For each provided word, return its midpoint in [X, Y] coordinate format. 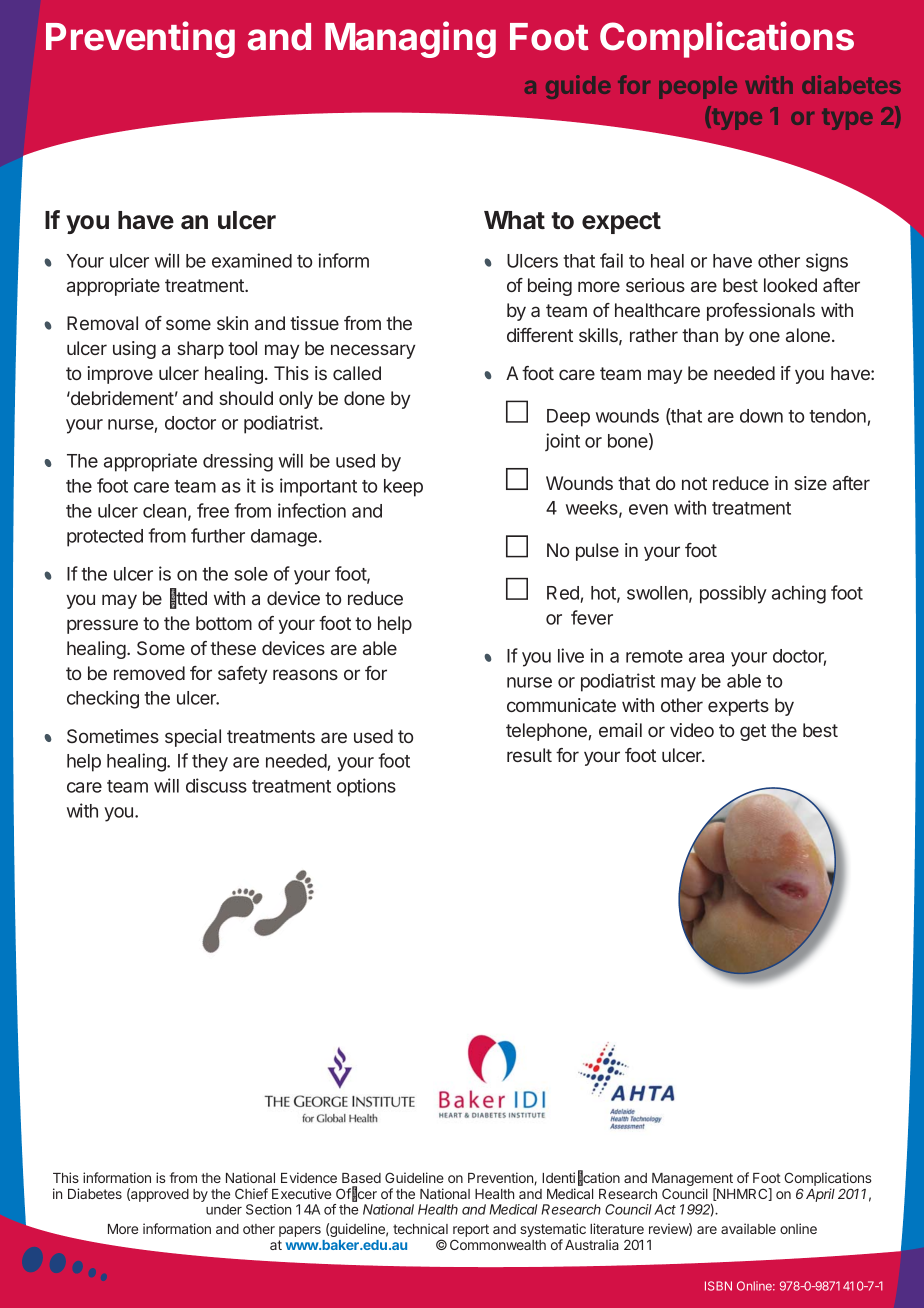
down [761, 416]
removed [149, 673]
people [698, 87]
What [514, 220]
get [753, 732]
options [366, 787]
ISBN [718, 1286]
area [706, 657]
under [224, 1209]
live [571, 655]
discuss [216, 785]
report [471, 1232]
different [540, 335]
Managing [410, 39]
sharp [200, 350]
